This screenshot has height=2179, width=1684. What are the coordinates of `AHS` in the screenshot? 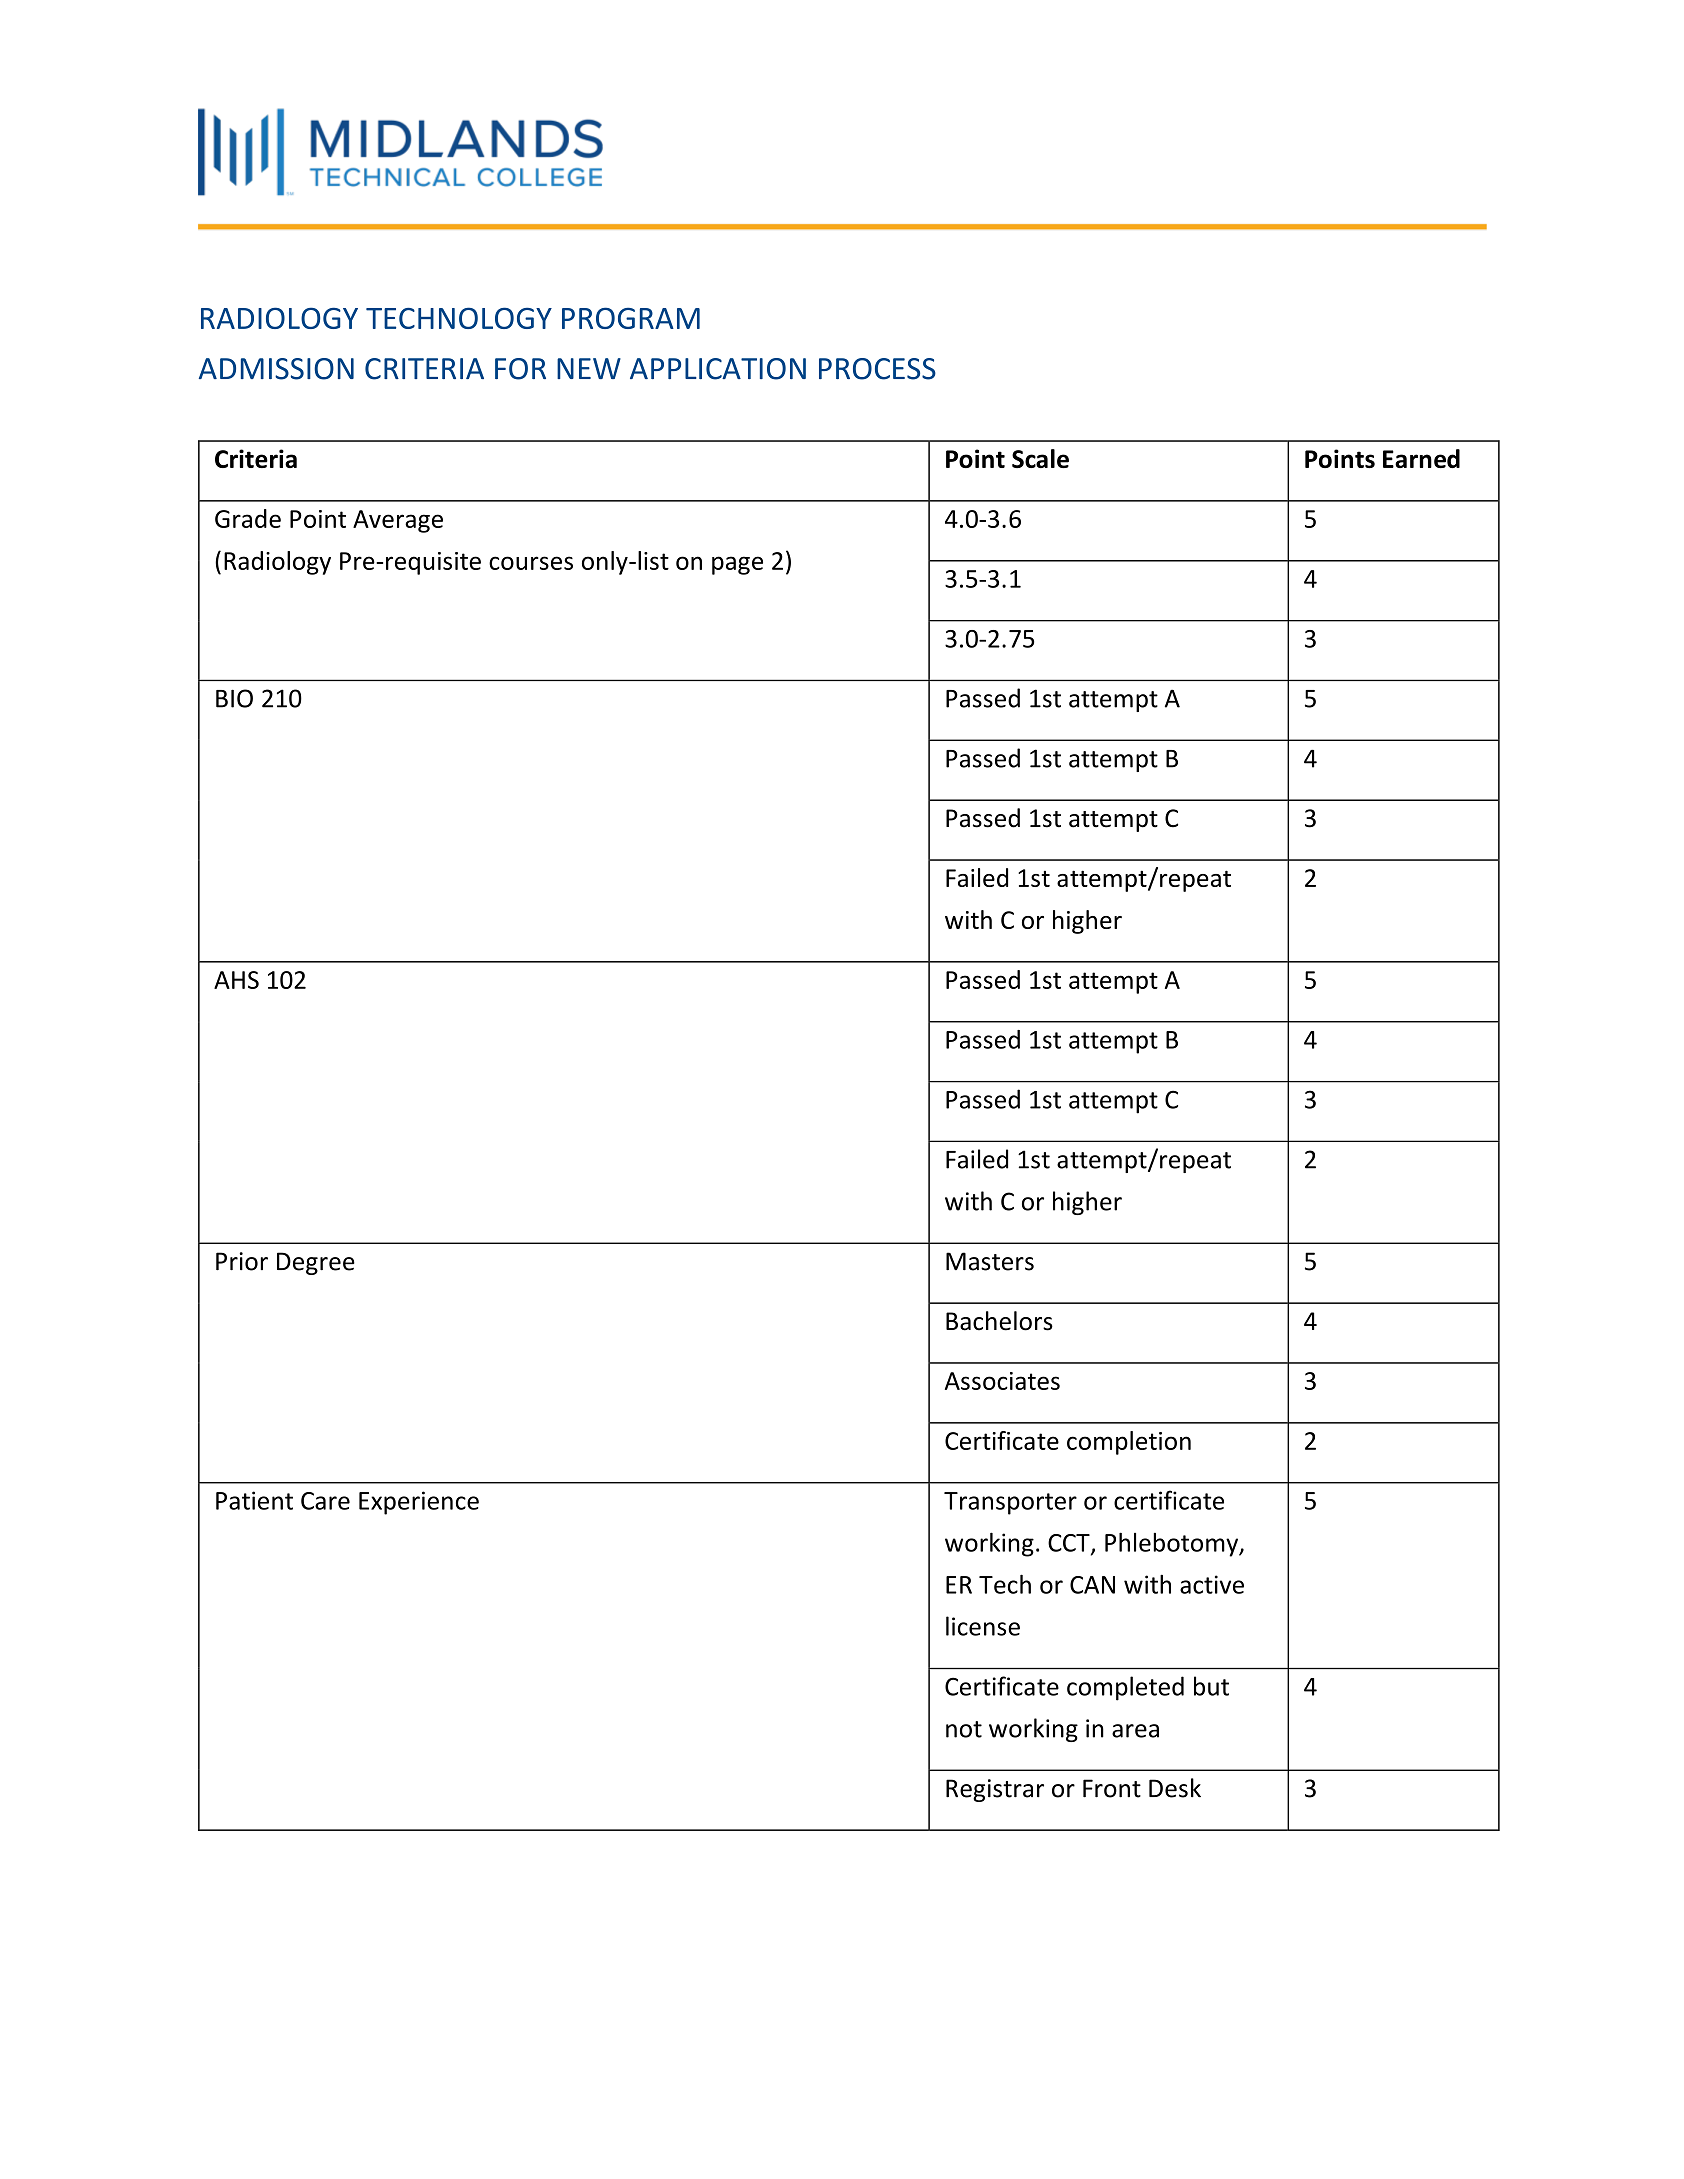 It's located at (236, 980).
